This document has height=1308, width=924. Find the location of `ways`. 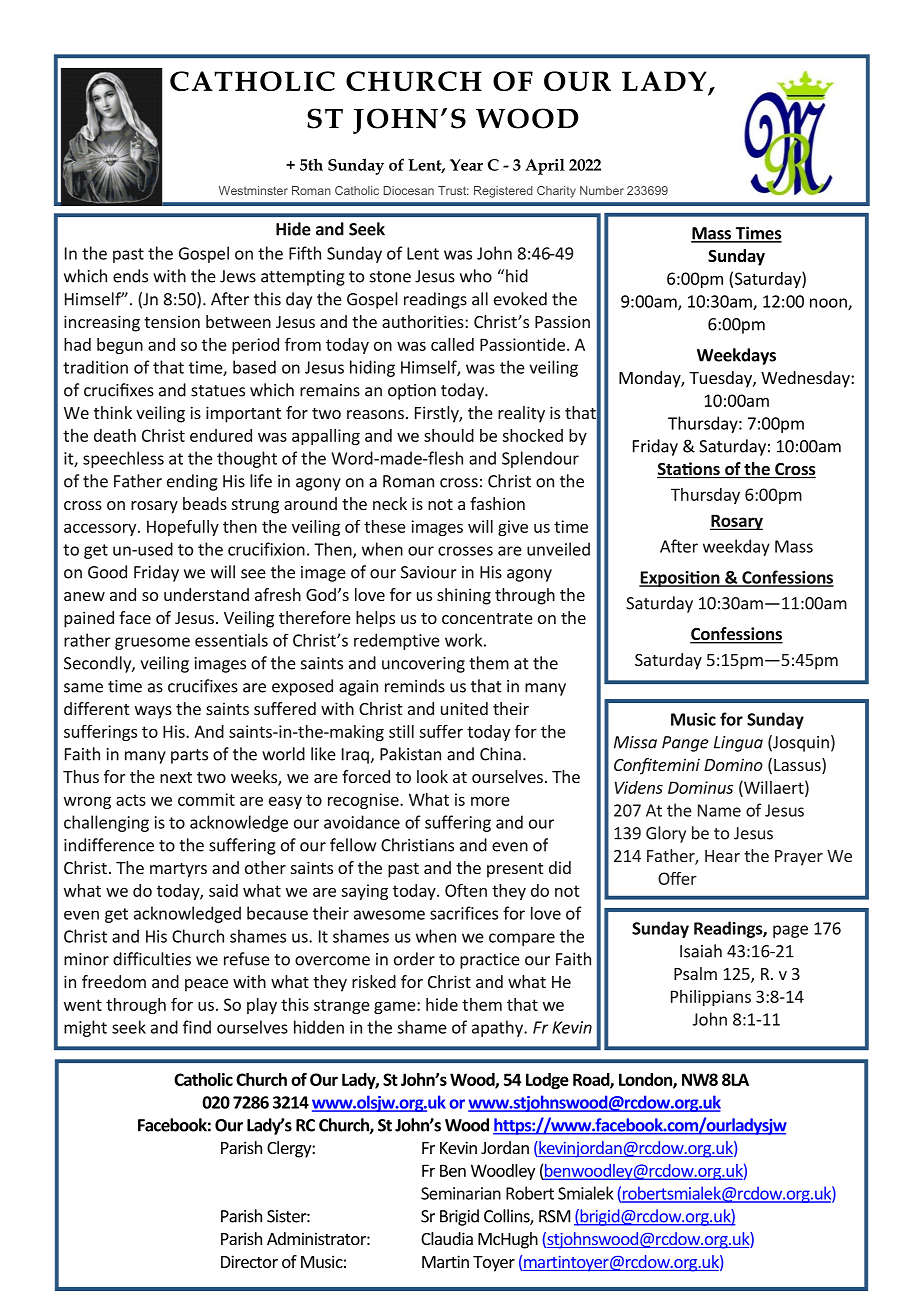

ways is located at coordinates (153, 712).
